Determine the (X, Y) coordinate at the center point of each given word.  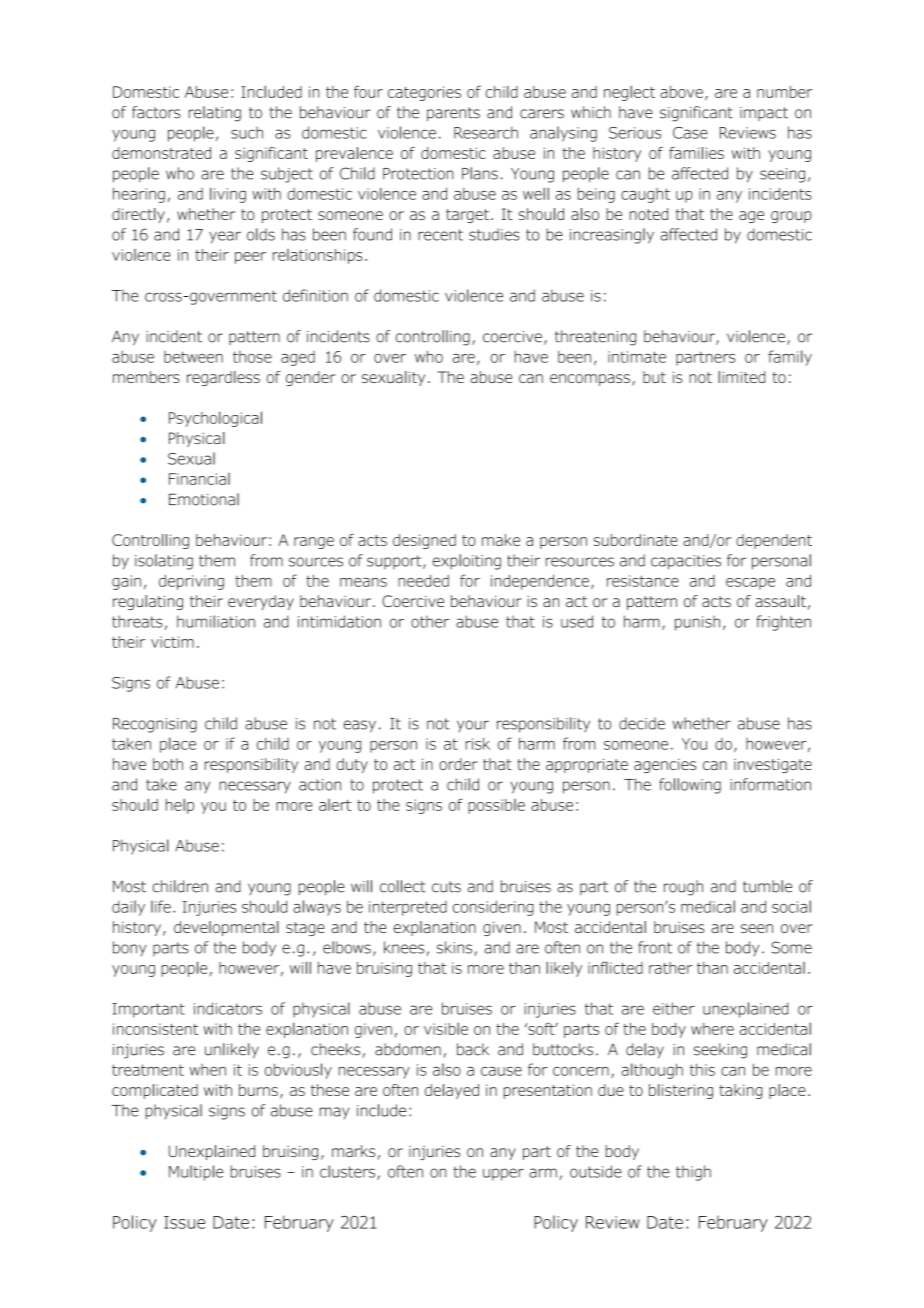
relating (215, 114)
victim (172, 642)
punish (697, 623)
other (430, 621)
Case (690, 133)
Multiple (196, 1173)
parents (453, 114)
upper (503, 1174)
